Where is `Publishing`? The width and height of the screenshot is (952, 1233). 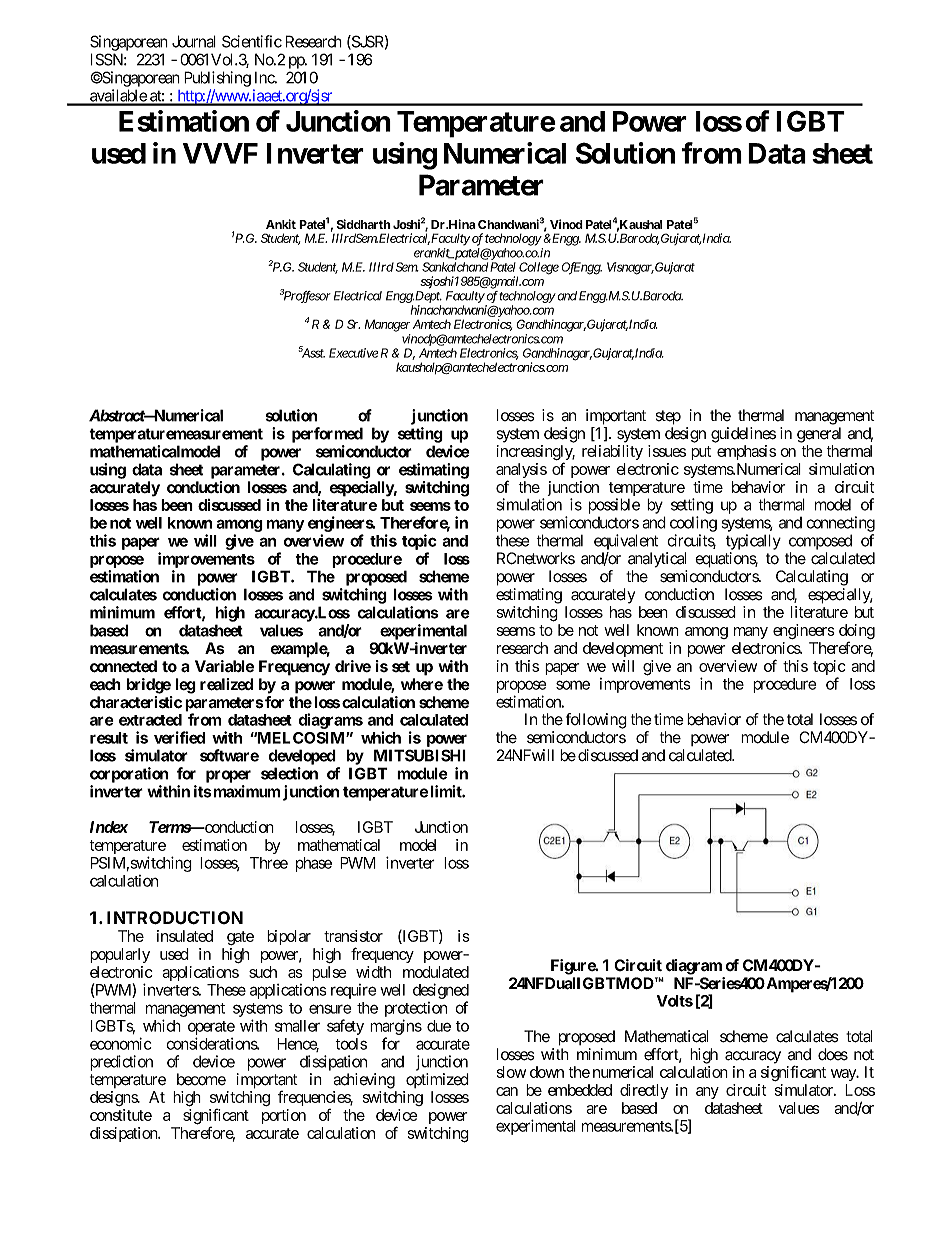 Publishing is located at coordinates (217, 79).
